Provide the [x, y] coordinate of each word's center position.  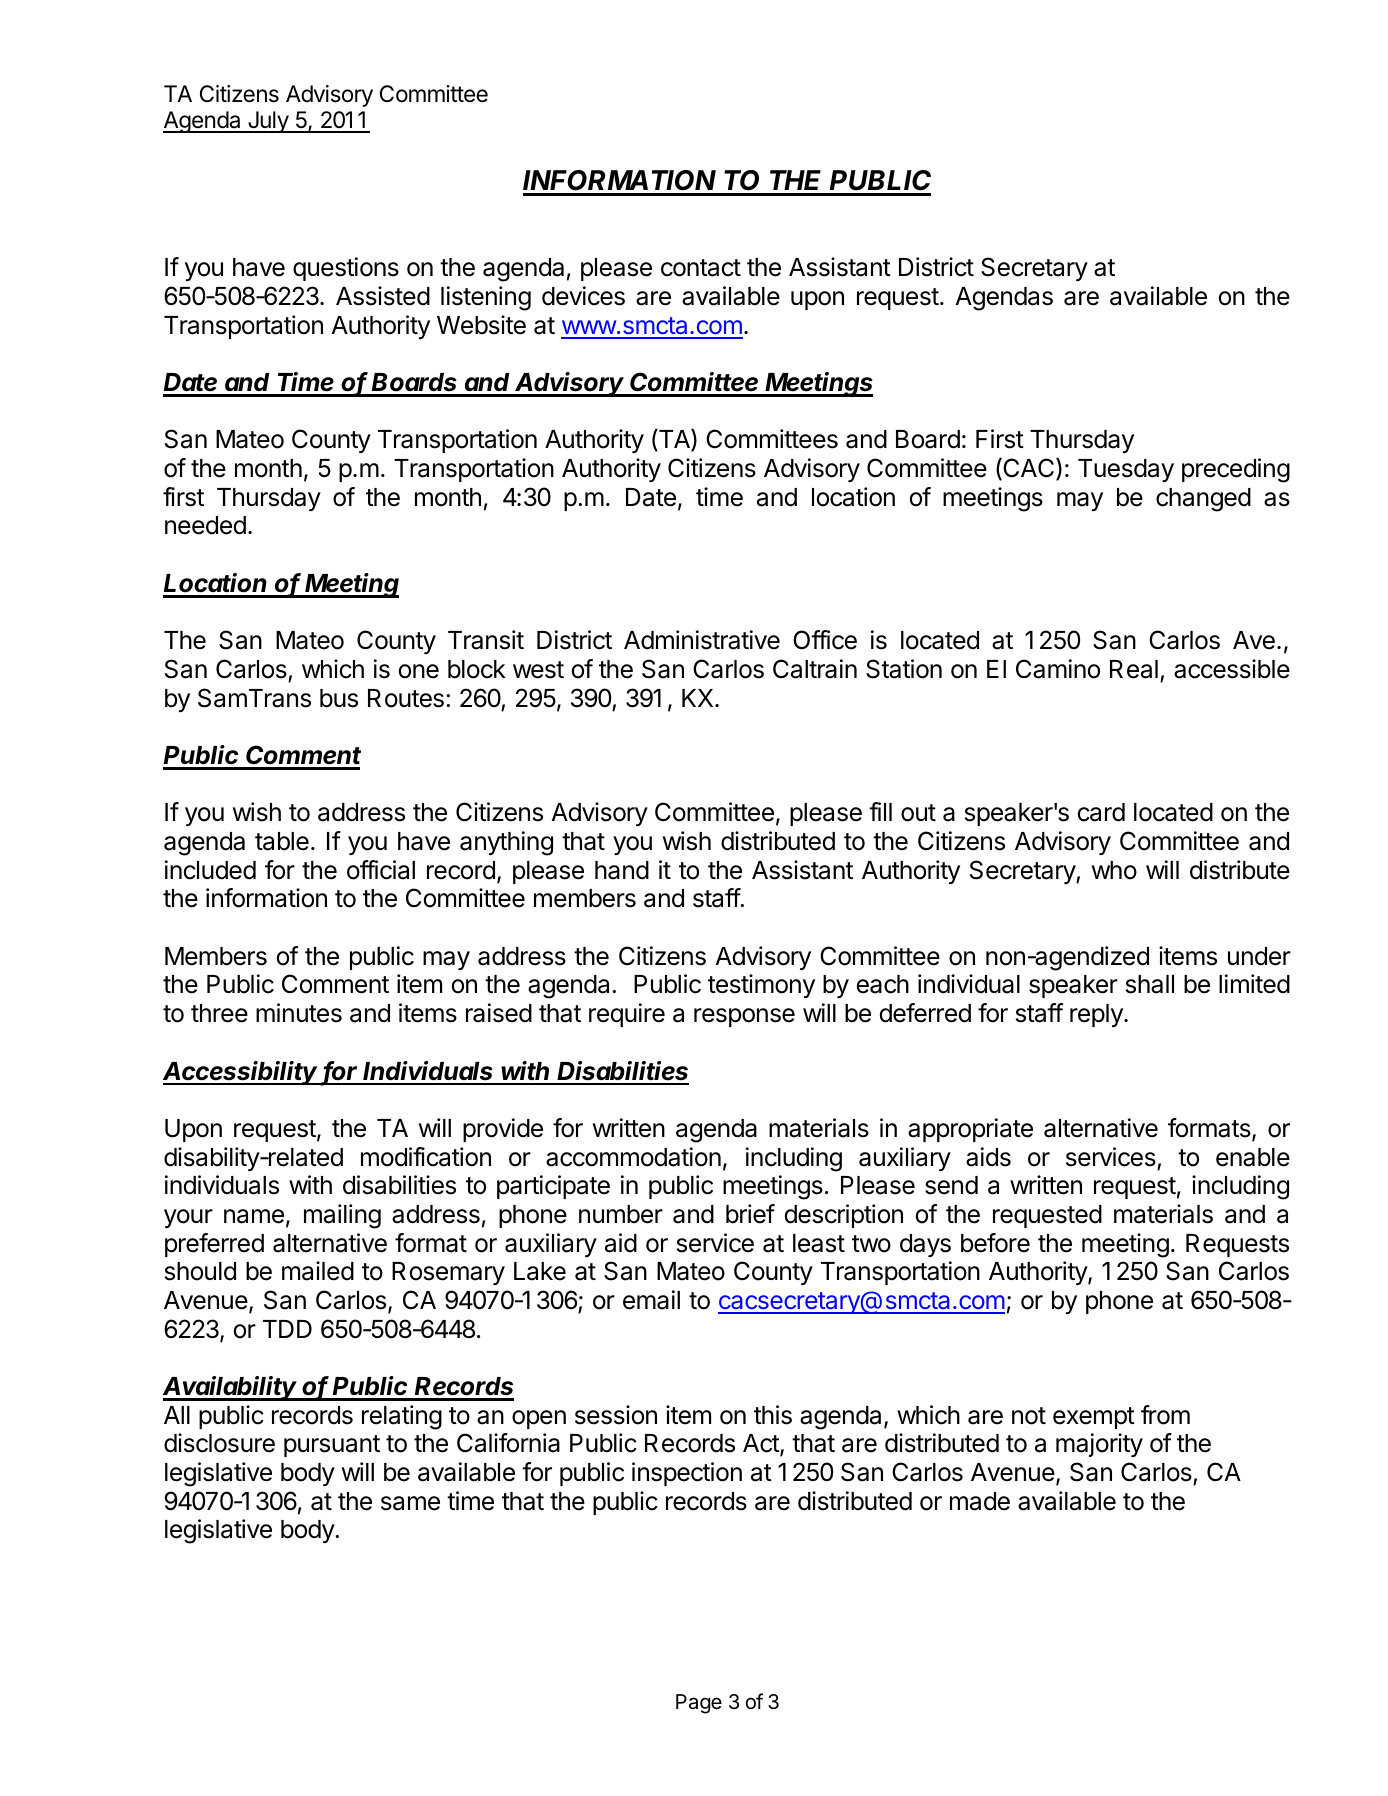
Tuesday [1126, 470]
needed [205, 525]
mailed [318, 1271]
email [651, 1300]
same [410, 1503]
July [268, 122]
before [995, 1243]
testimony [761, 986]
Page [699, 1704]
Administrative [702, 640]
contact [701, 268]
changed [1203, 500]
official [381, 870]
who [1114, 870]
